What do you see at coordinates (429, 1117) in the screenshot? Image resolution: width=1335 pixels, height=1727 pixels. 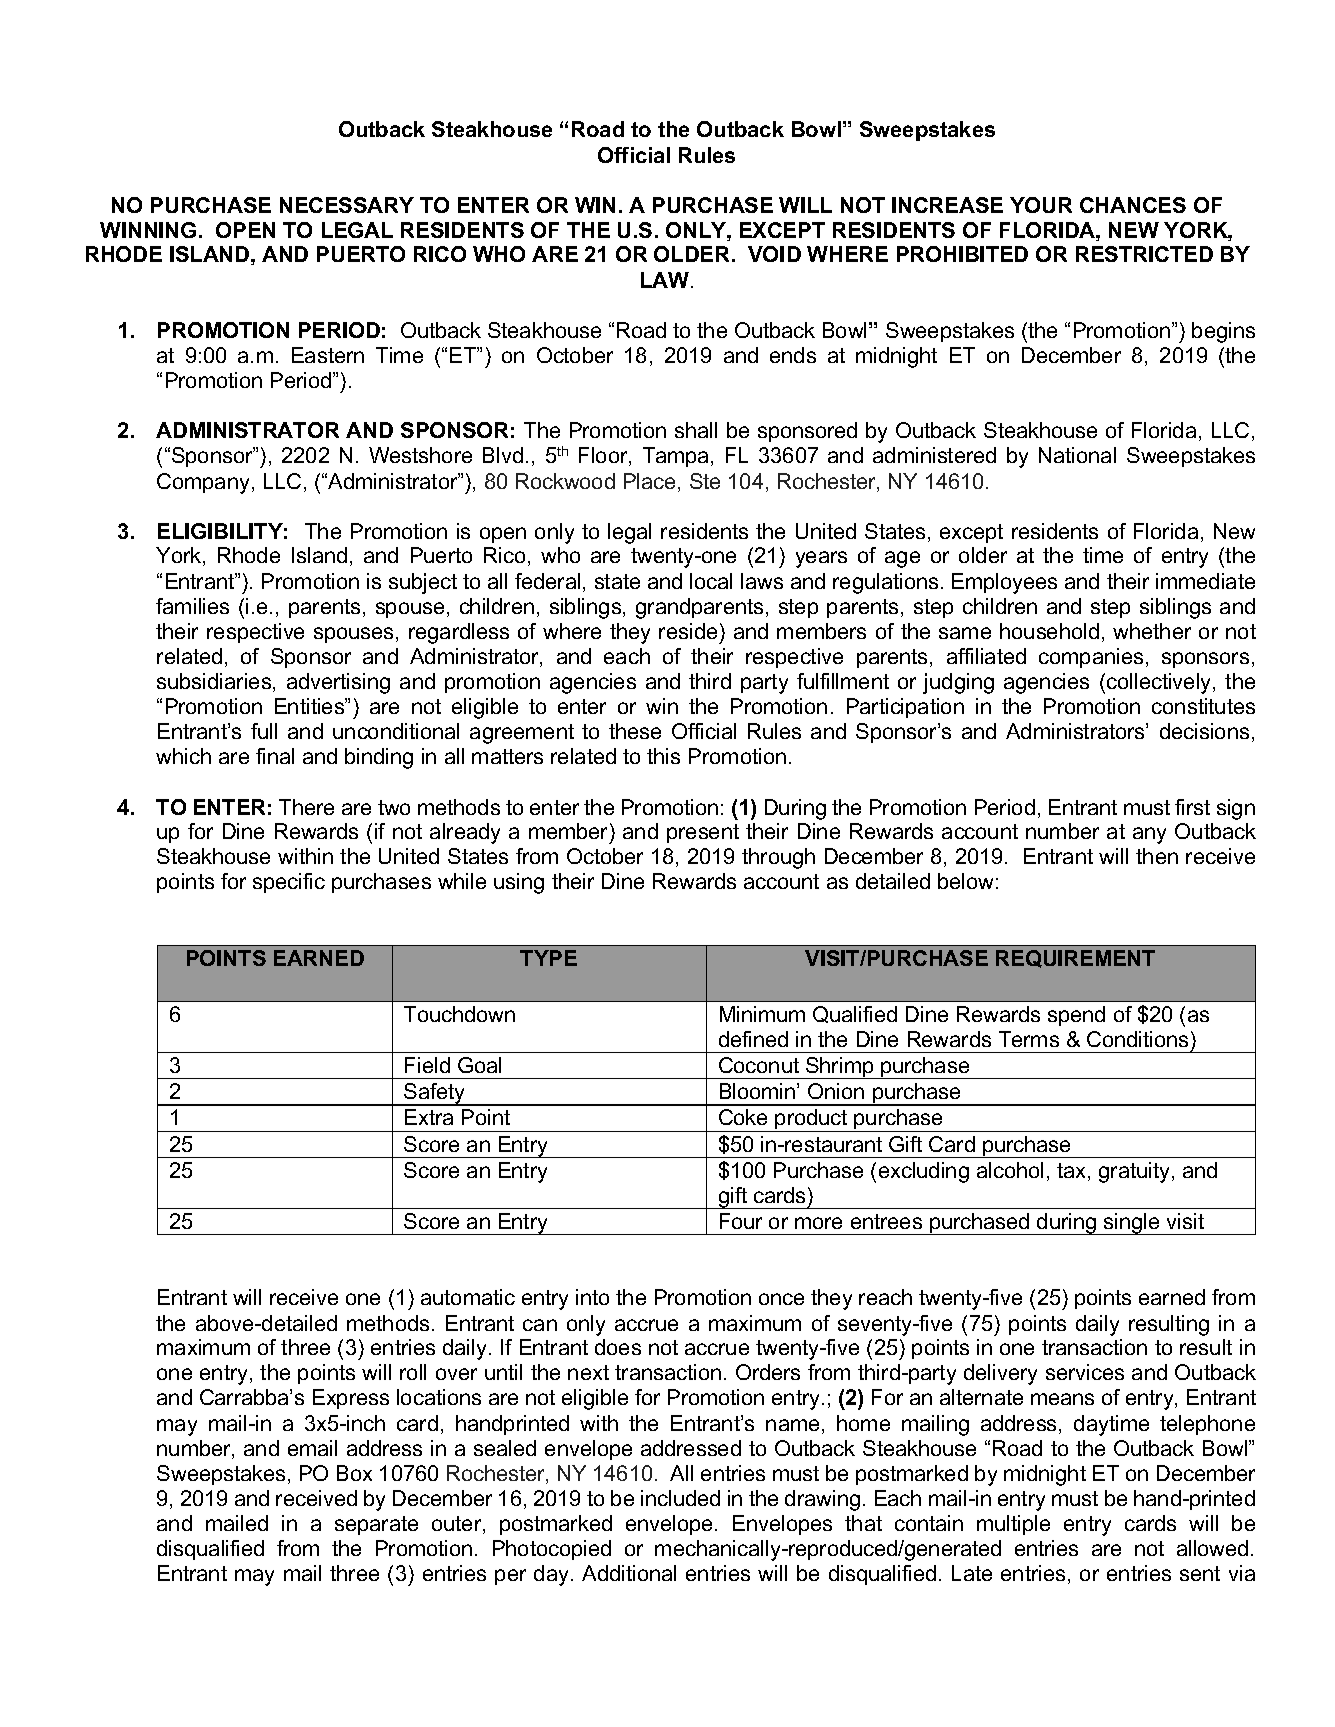 I see `Extra` at bounding box center [429, 1117].
